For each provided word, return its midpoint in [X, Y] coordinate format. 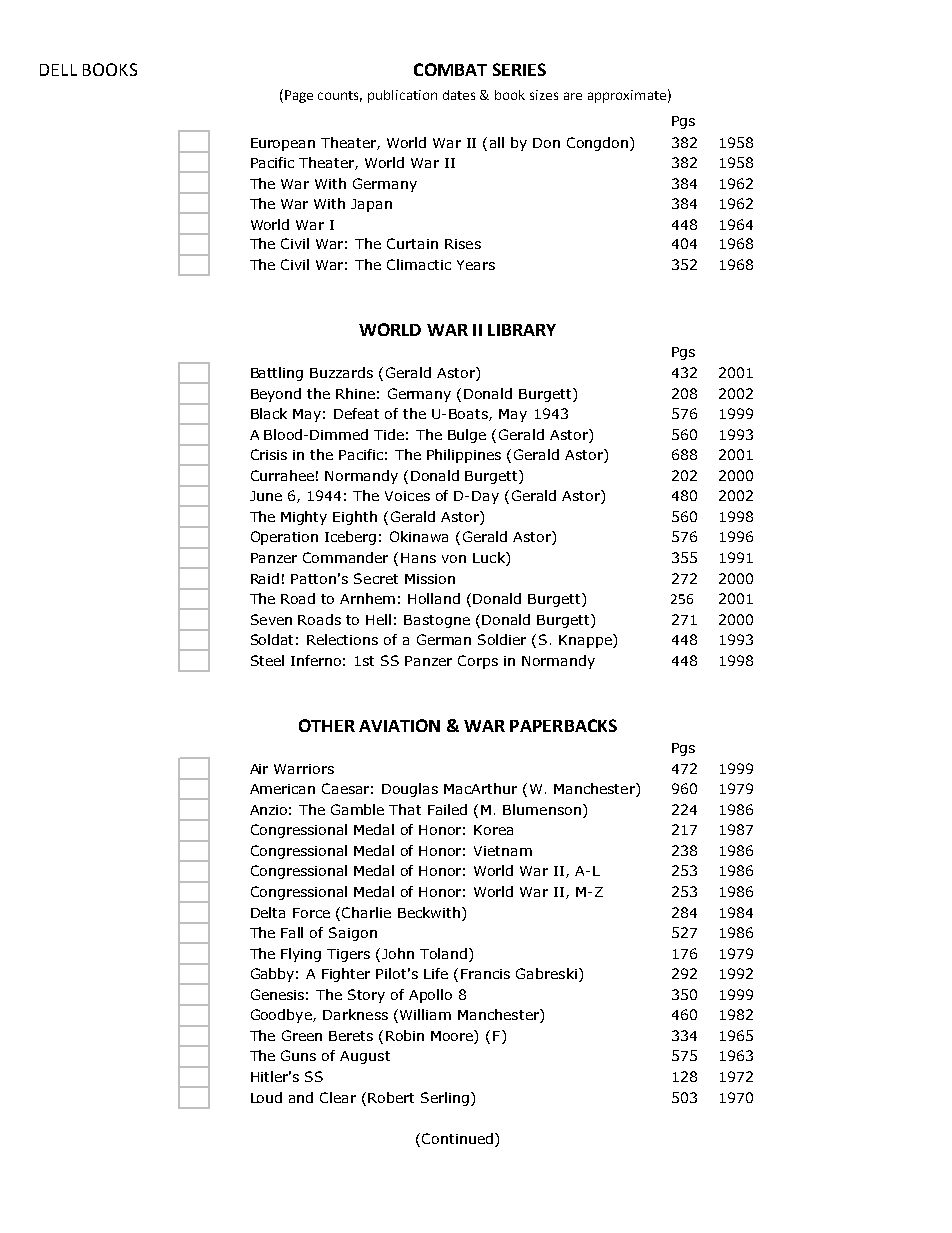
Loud [266, 1097]
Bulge [467, 436]
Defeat [356, 413]
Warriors [304, 769]
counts [340, 96]
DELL [58, 70]
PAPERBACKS [563, 725]
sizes [544, 95]
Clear [338, 1097]
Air [259, 769]
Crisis [269, 454]
